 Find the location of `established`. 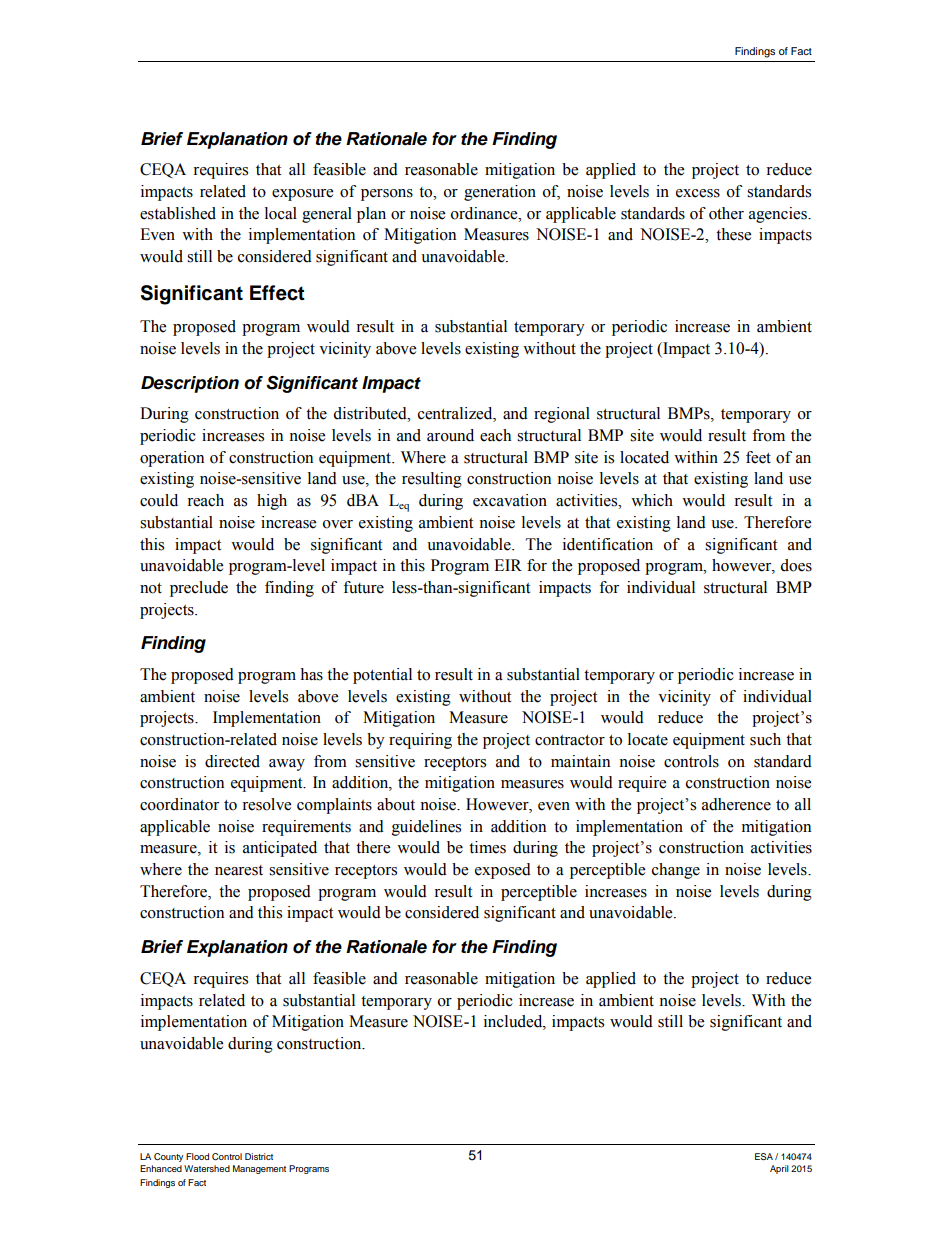

established is located at coordinates (178, 213).
